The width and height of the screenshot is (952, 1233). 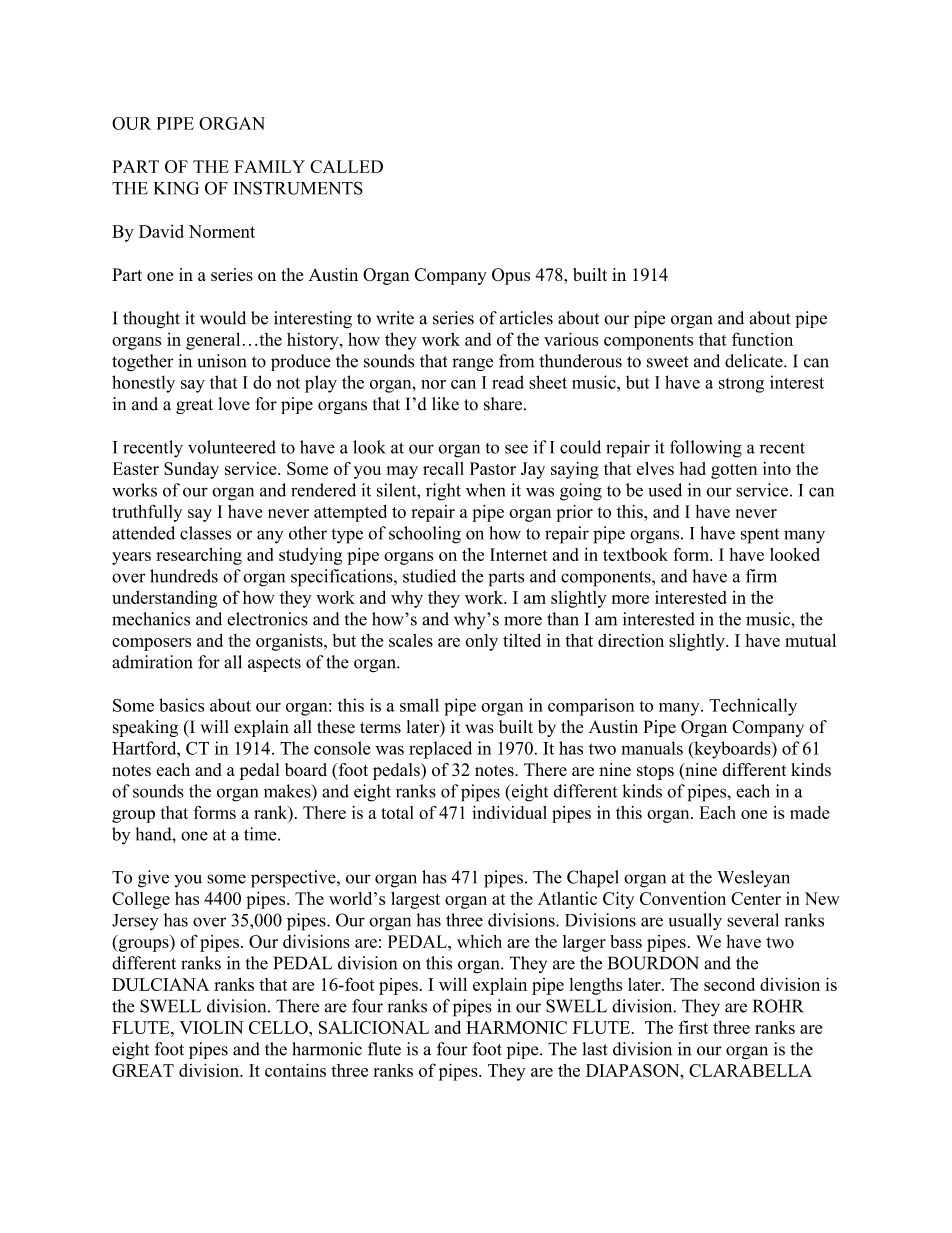 What do you see at coordinates (762, 339) in the screenshot?
I see `function` at bounding box center [762, 339].
